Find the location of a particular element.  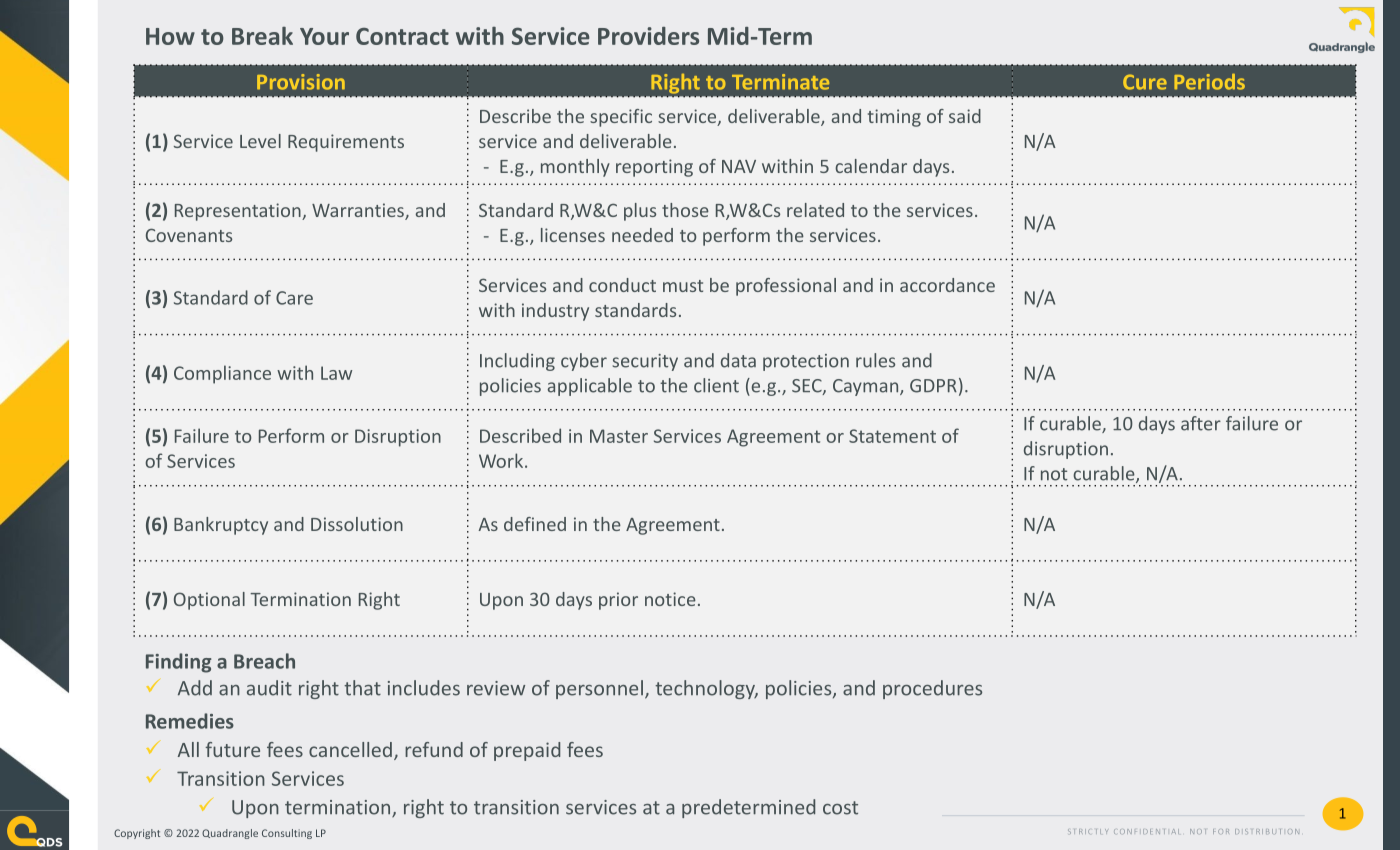

Providers is located at coordinates (648, 36).
